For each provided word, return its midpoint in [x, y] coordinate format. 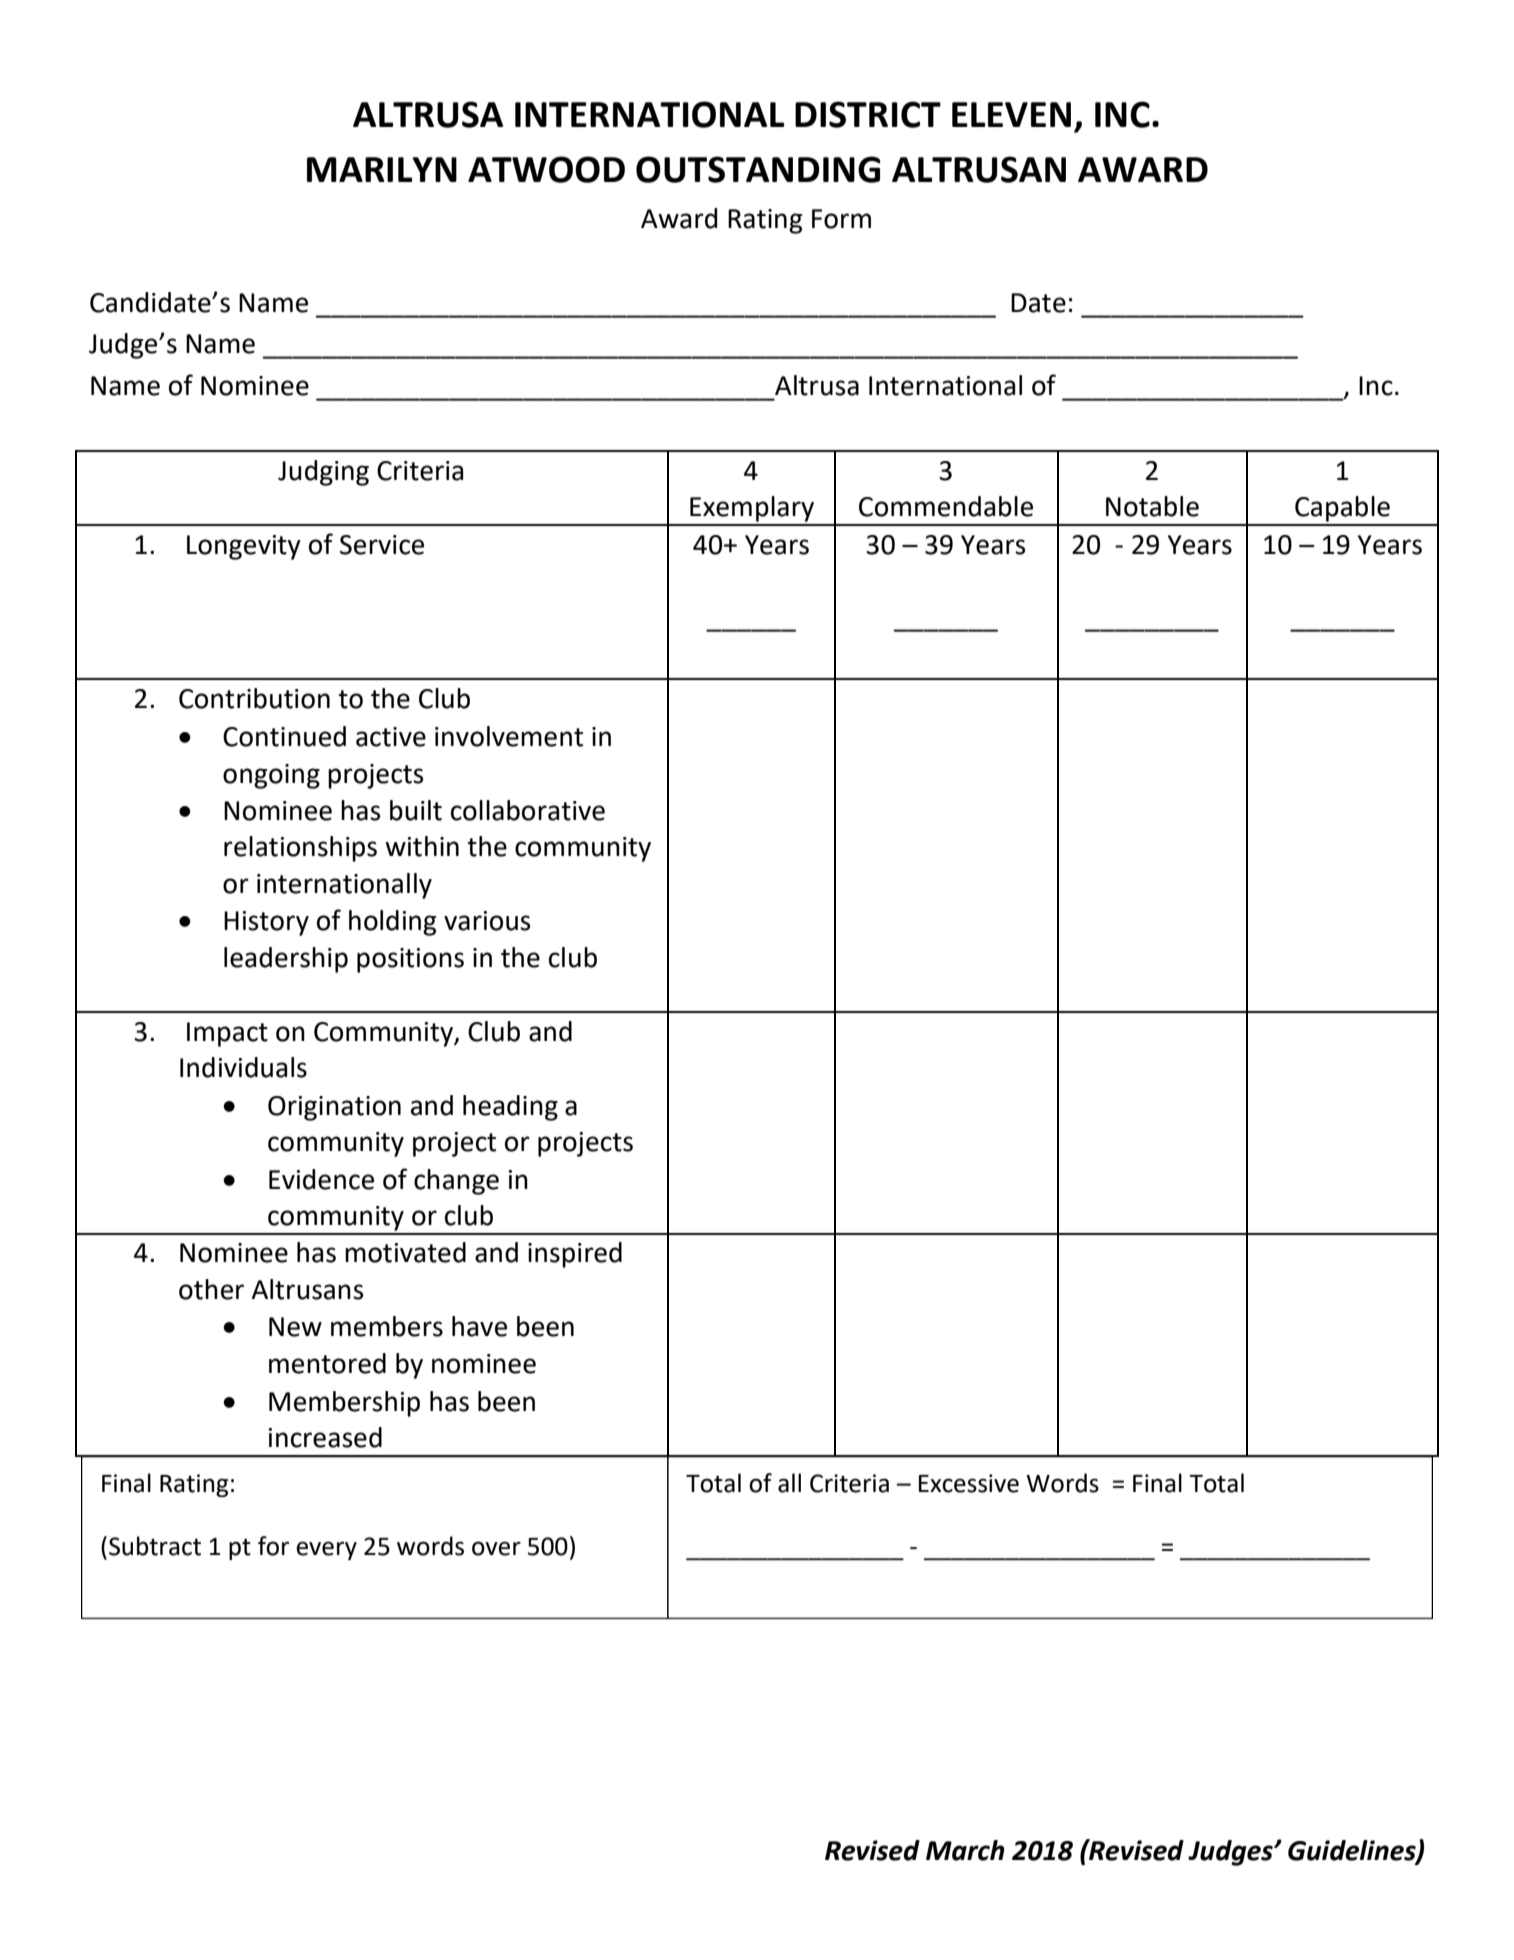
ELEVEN [1011, 114]
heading [510, 1108]
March [965, 1850]
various [487, 921]
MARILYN [382, 169]
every [326, 1550]
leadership [286, 960]
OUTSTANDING [758, 169]
